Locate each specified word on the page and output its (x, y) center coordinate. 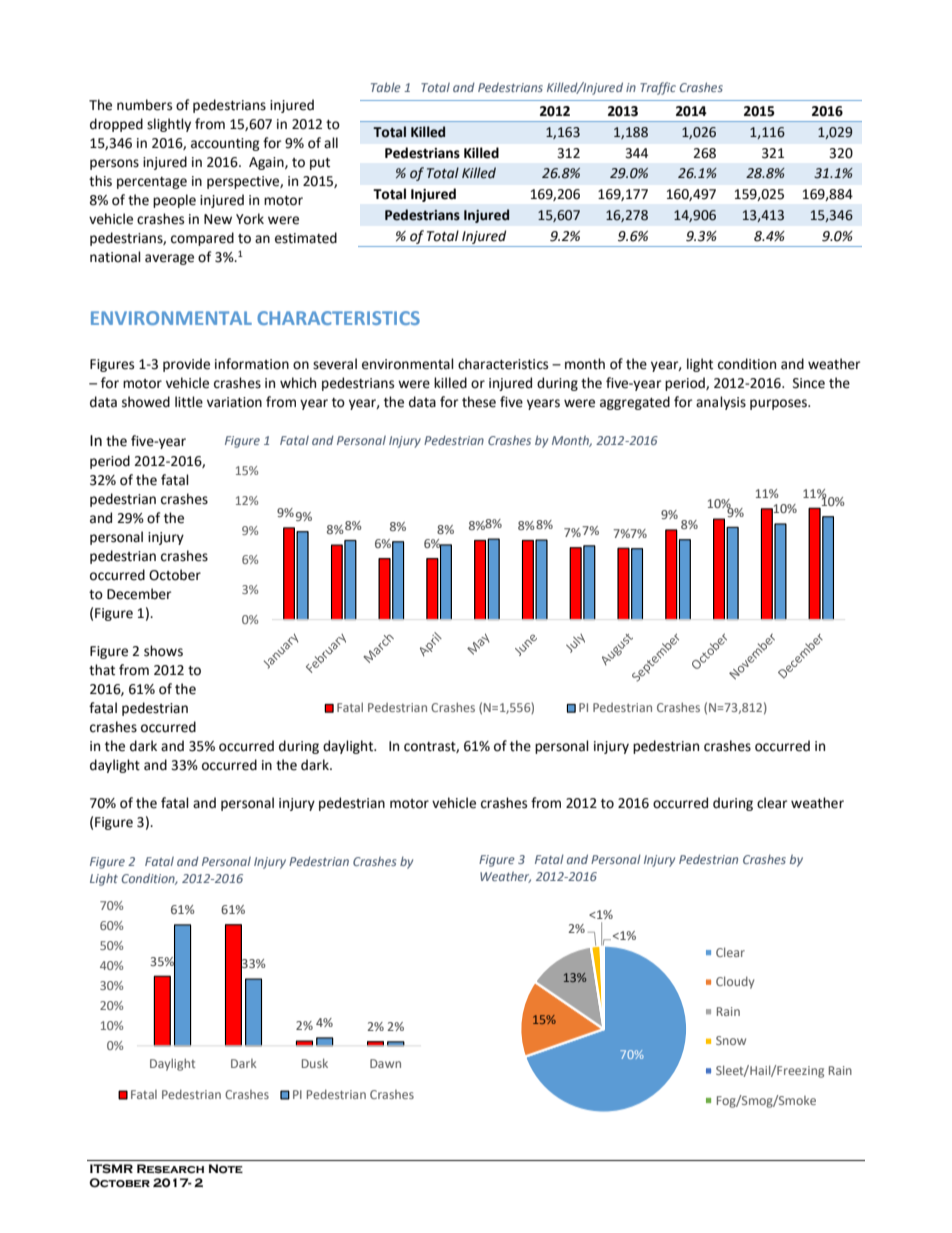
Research (170, 1169)
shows (163, 651)
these (479, 402)
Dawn (385, 1063)
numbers (144, 105)
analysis (721, 403)
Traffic (658, 88)
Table (386, 87)
